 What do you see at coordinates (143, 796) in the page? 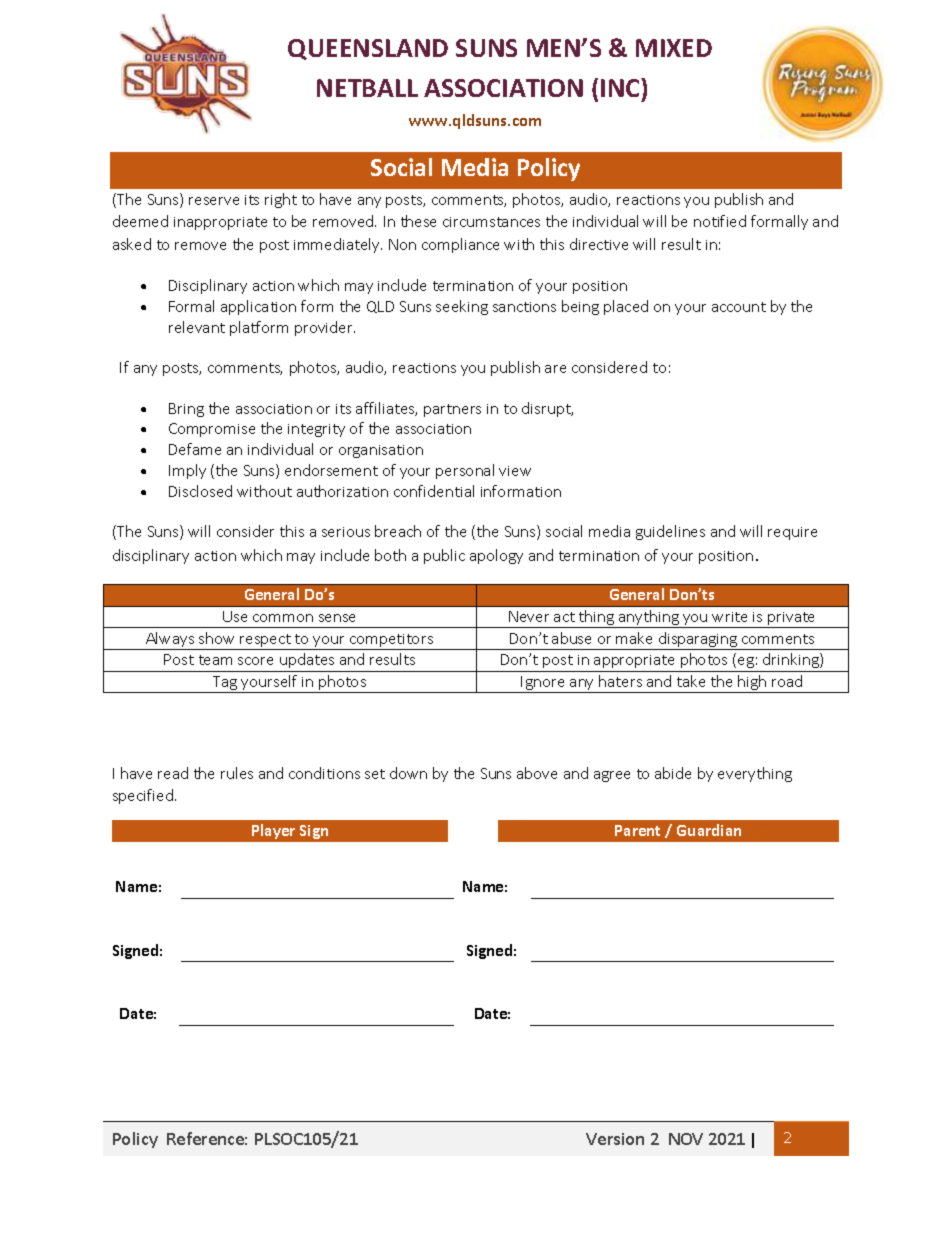
I see `specified` at bounding box center [143, 796].
